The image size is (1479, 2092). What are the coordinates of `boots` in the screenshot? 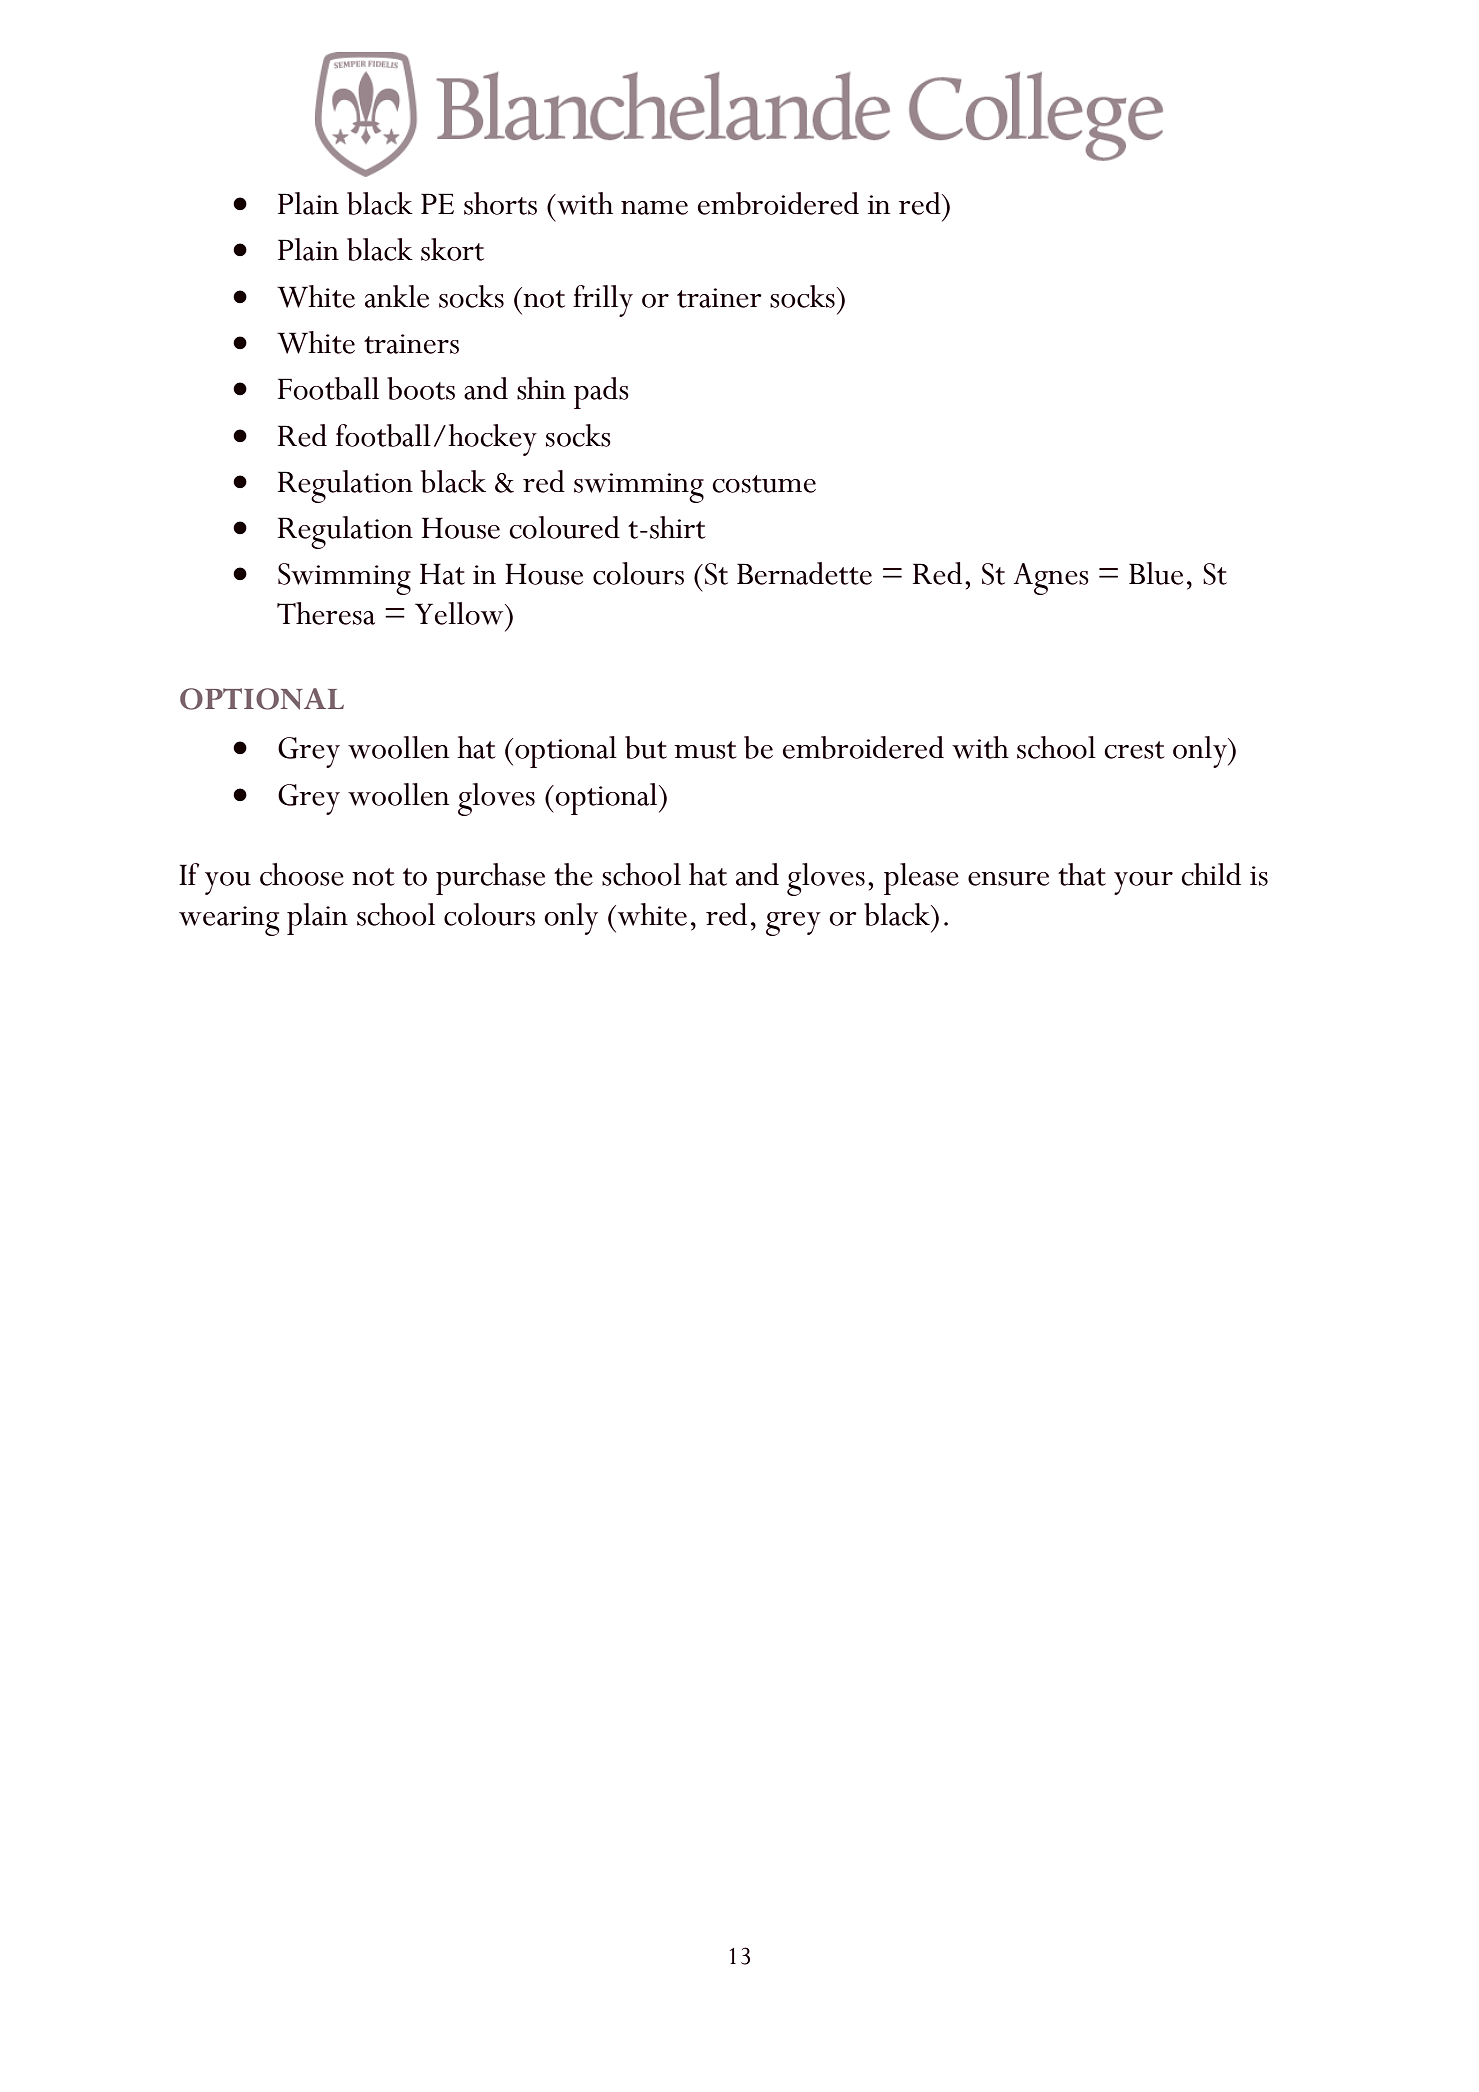 It's located at (421, 388).
